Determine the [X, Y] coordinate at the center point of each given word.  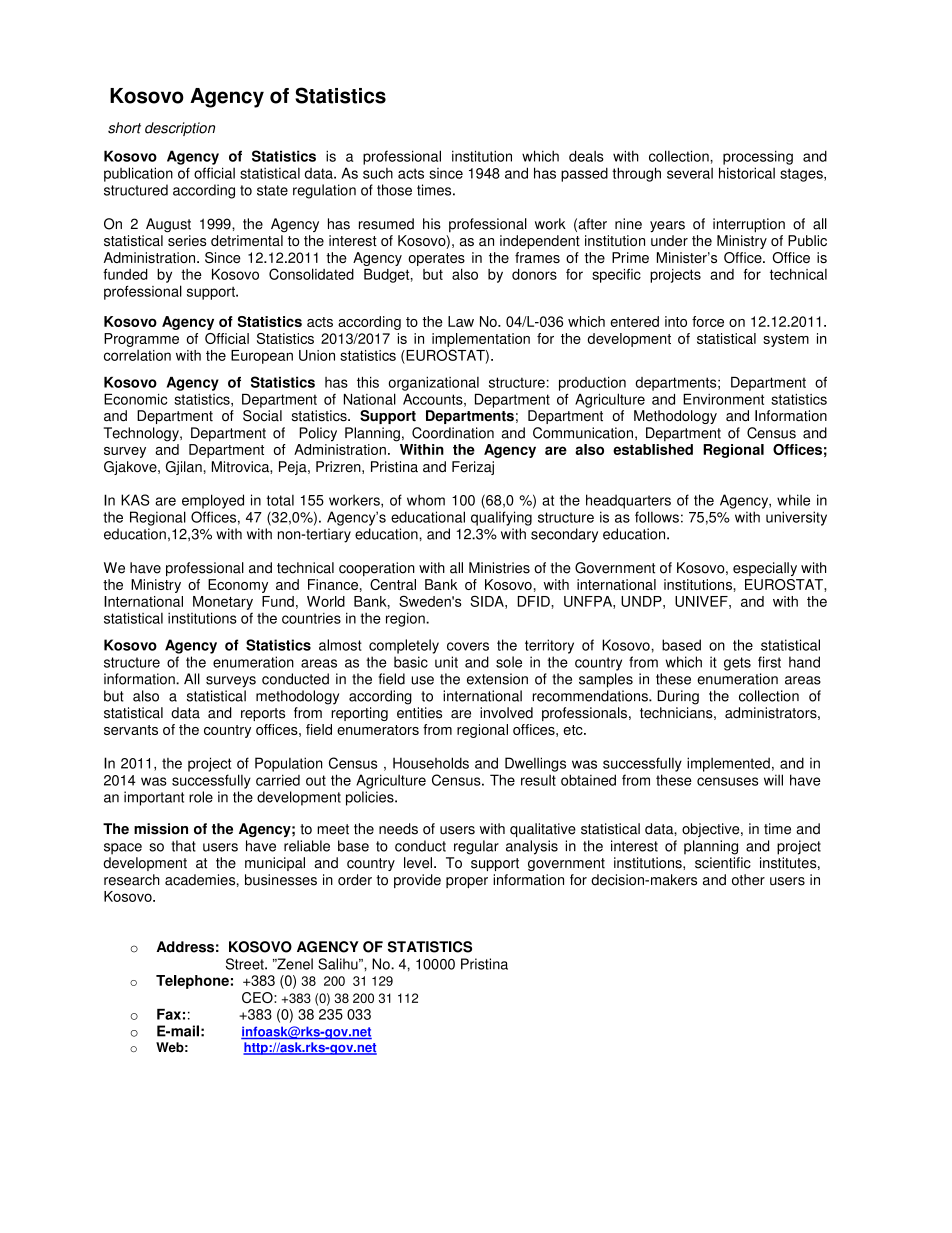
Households [431, 763]
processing [758, 157]
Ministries [499, 568]
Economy [238, 586]
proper [467, 882]
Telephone [192, 982]
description [180, 129]
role [201, 797]
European [262, 357]
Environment [723, 399]
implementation [481, 340]
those [394, 190]
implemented [728, 764]
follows [657, 517]
